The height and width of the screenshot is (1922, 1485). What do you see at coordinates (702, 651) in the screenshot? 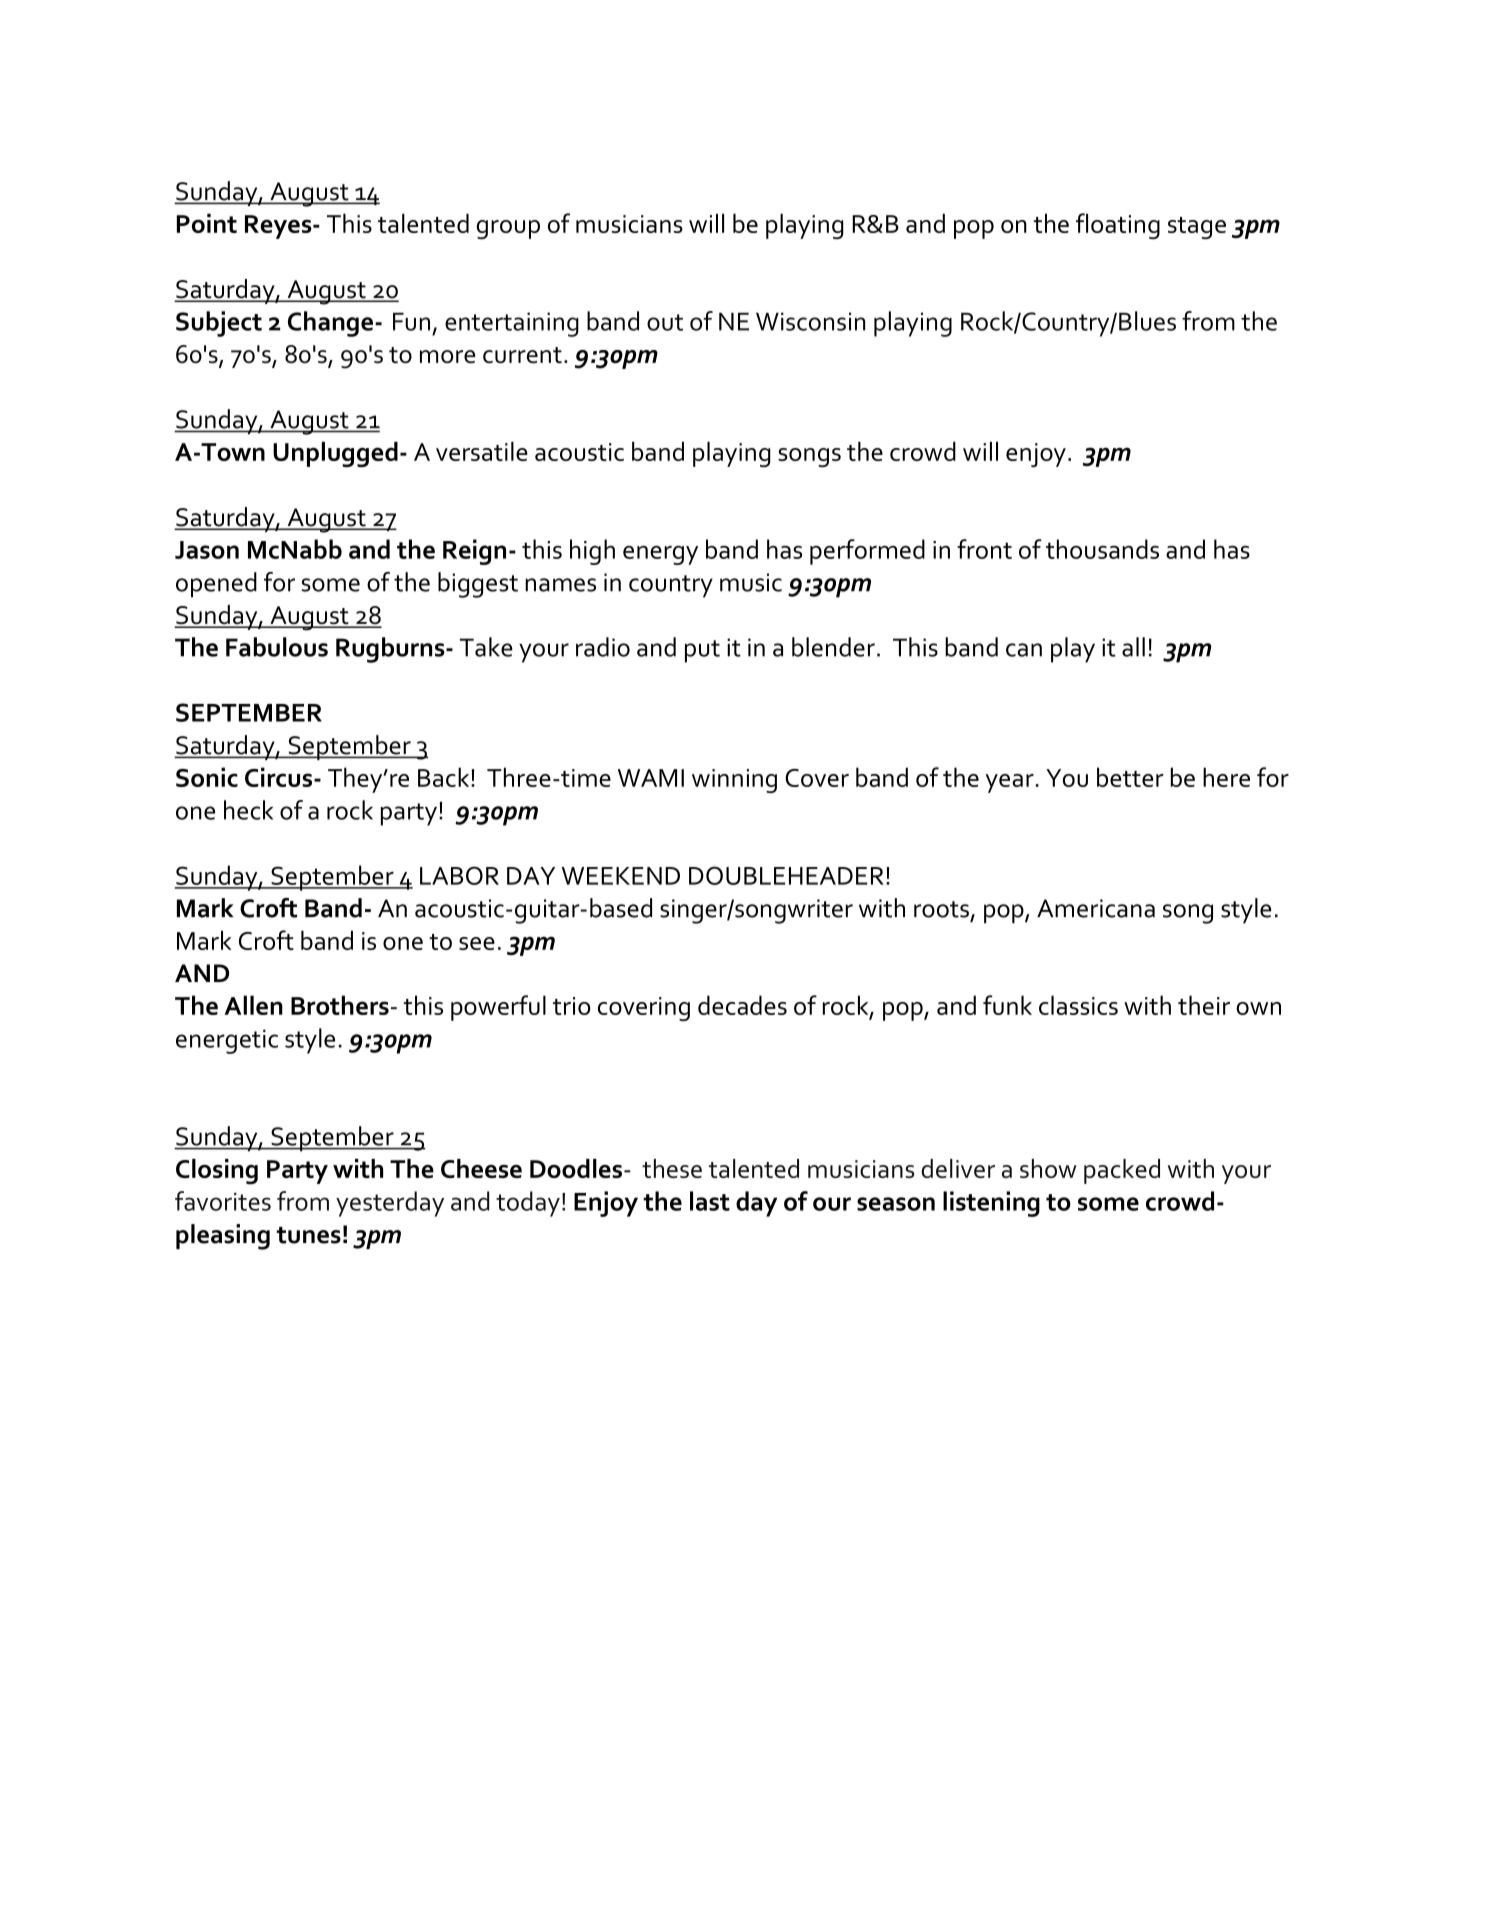
I see `put` at bounding box center [702, 651].
